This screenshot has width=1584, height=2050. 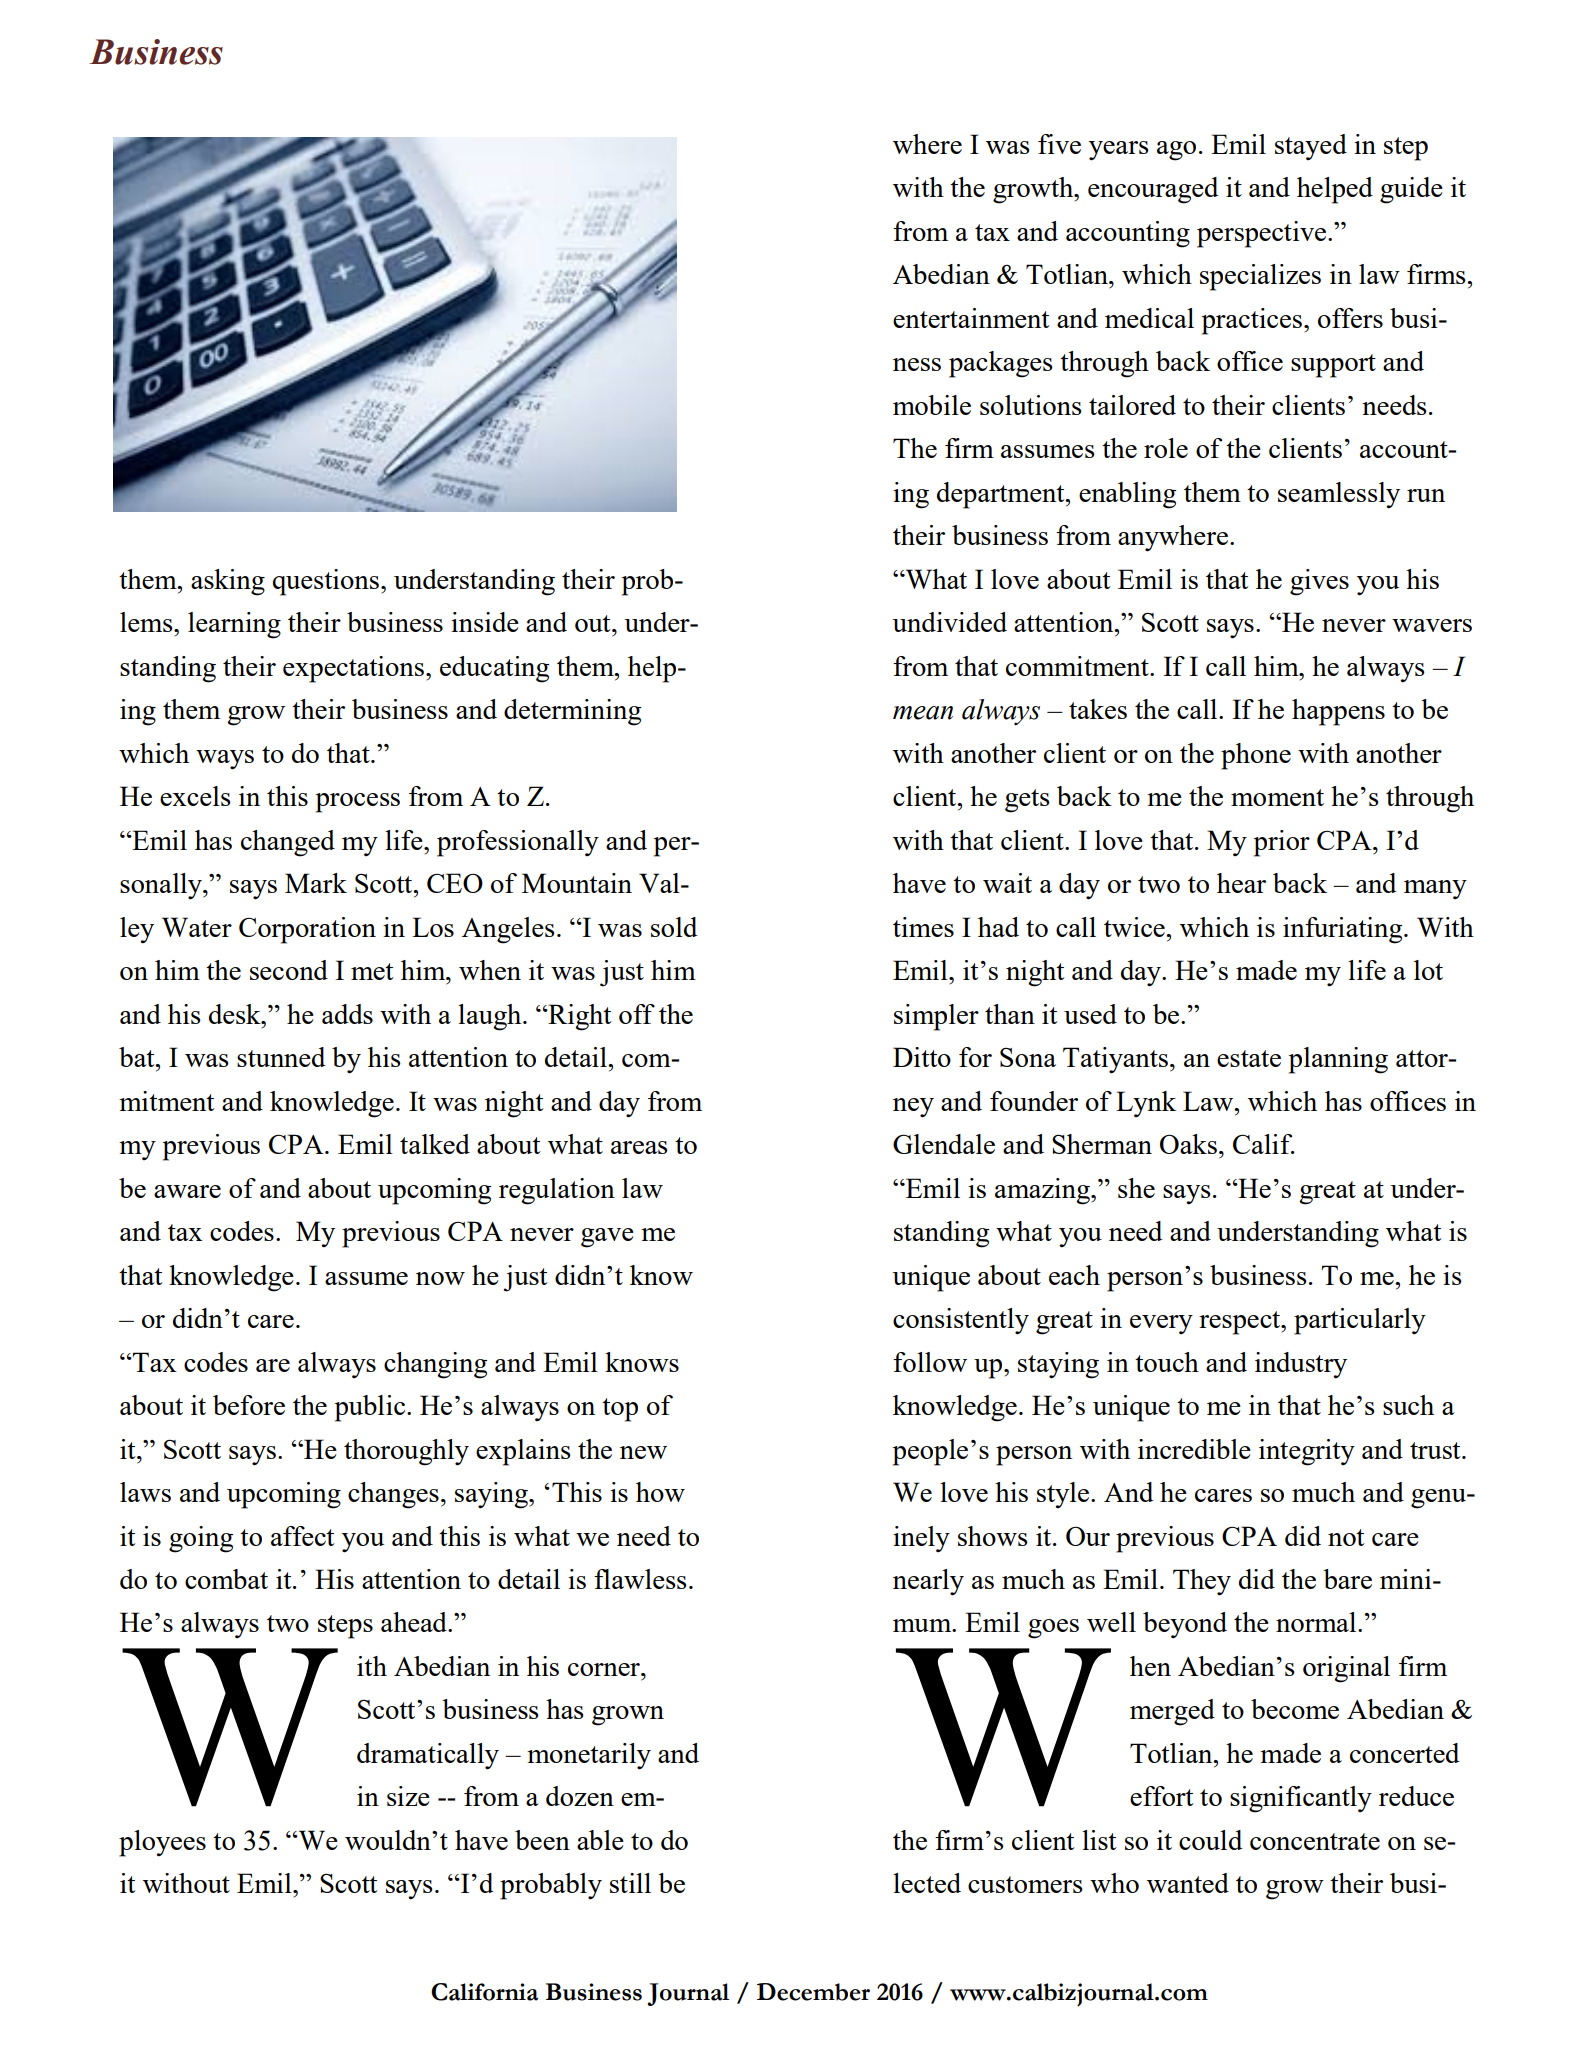 What do you see at coordinates (1188, 1883) in the screenshot?
I see `wanted` at bounding box center [1188, 1883].
